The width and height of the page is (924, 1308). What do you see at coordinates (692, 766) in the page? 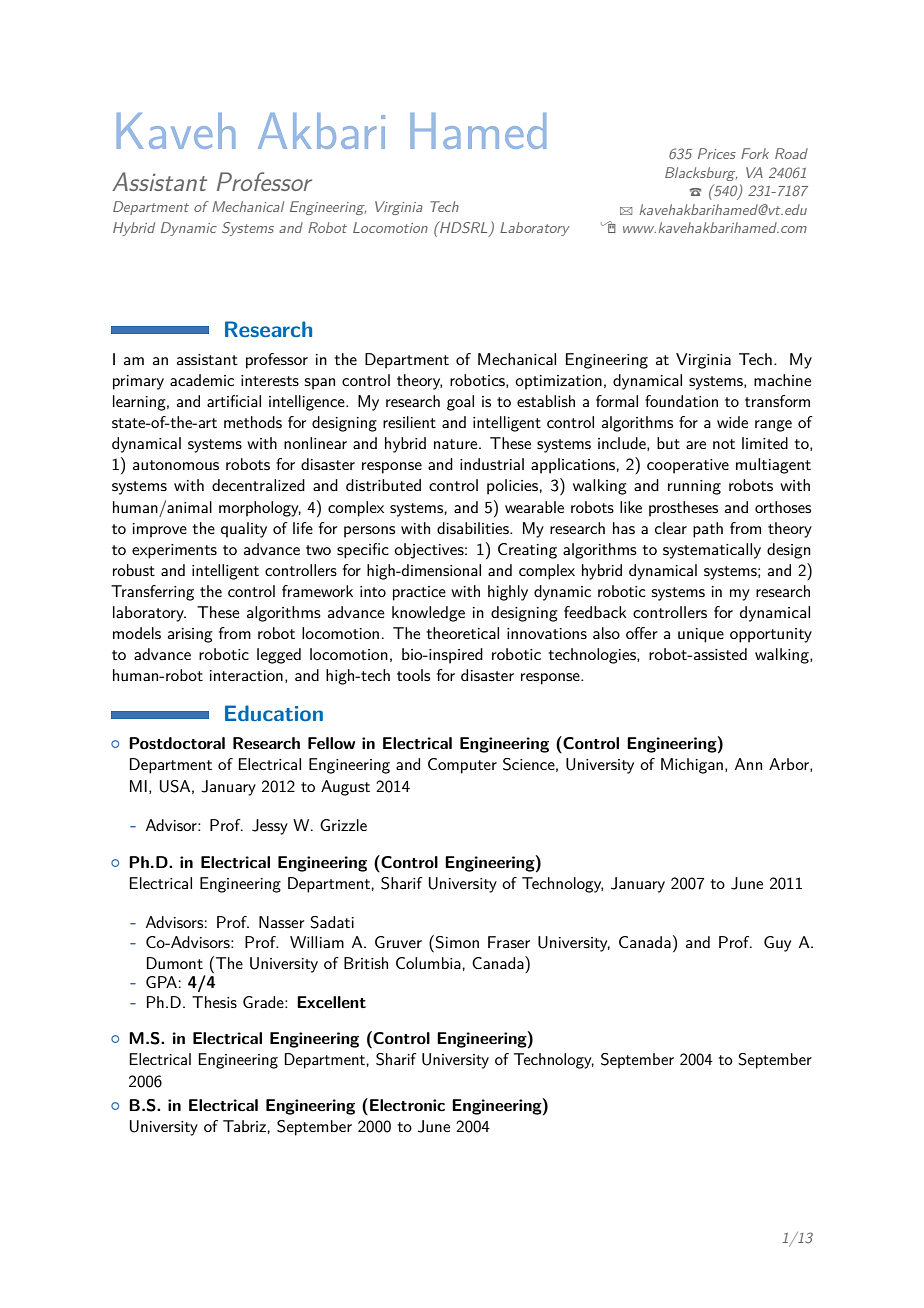
I see `Michigan` at bounding box center [692, 766].
